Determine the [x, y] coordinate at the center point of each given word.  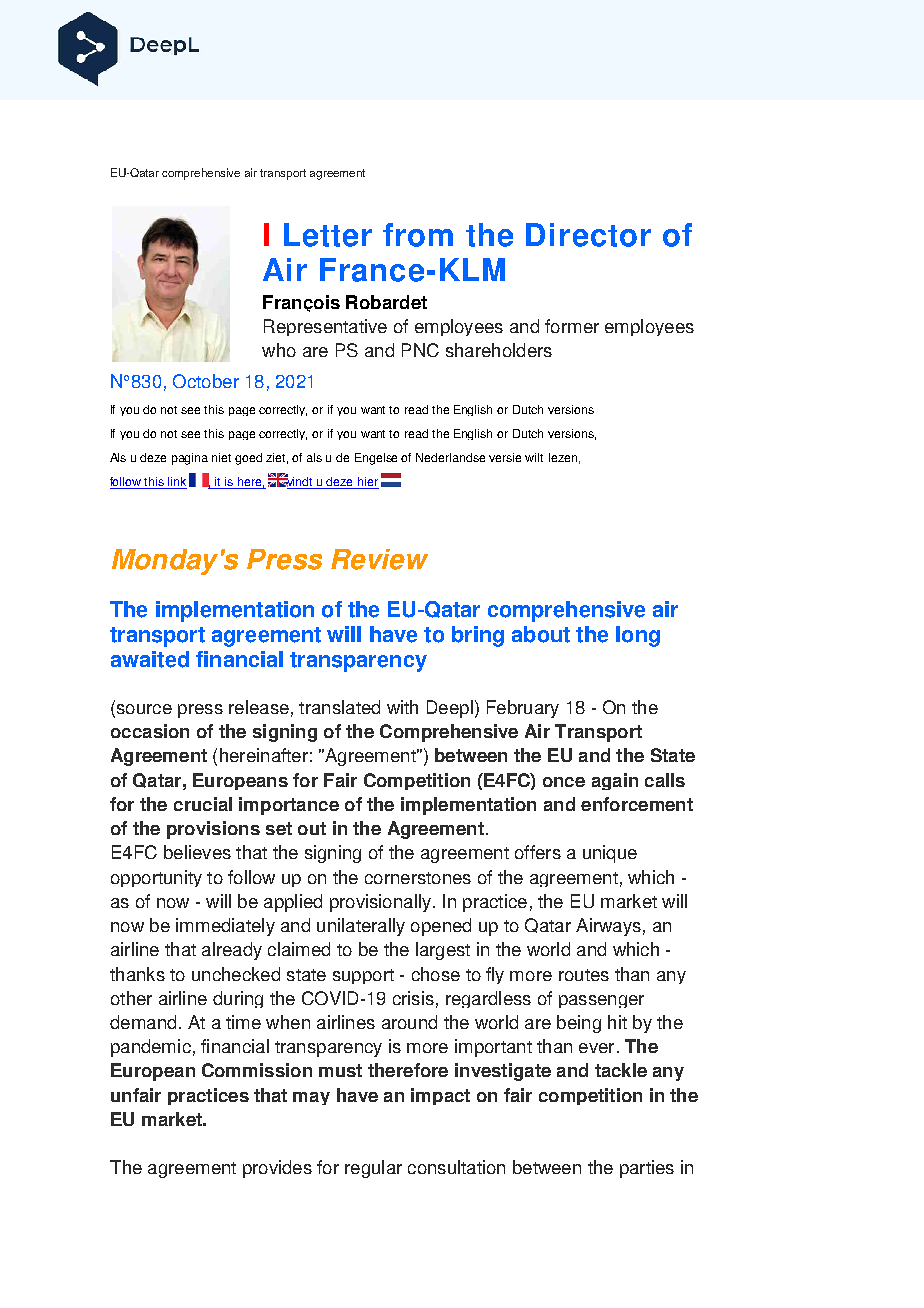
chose [436, 974]
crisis [413, 998]
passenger [601, 1001]
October [206, 381]
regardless [488, 999]
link [176, 483]
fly [495, 975]
